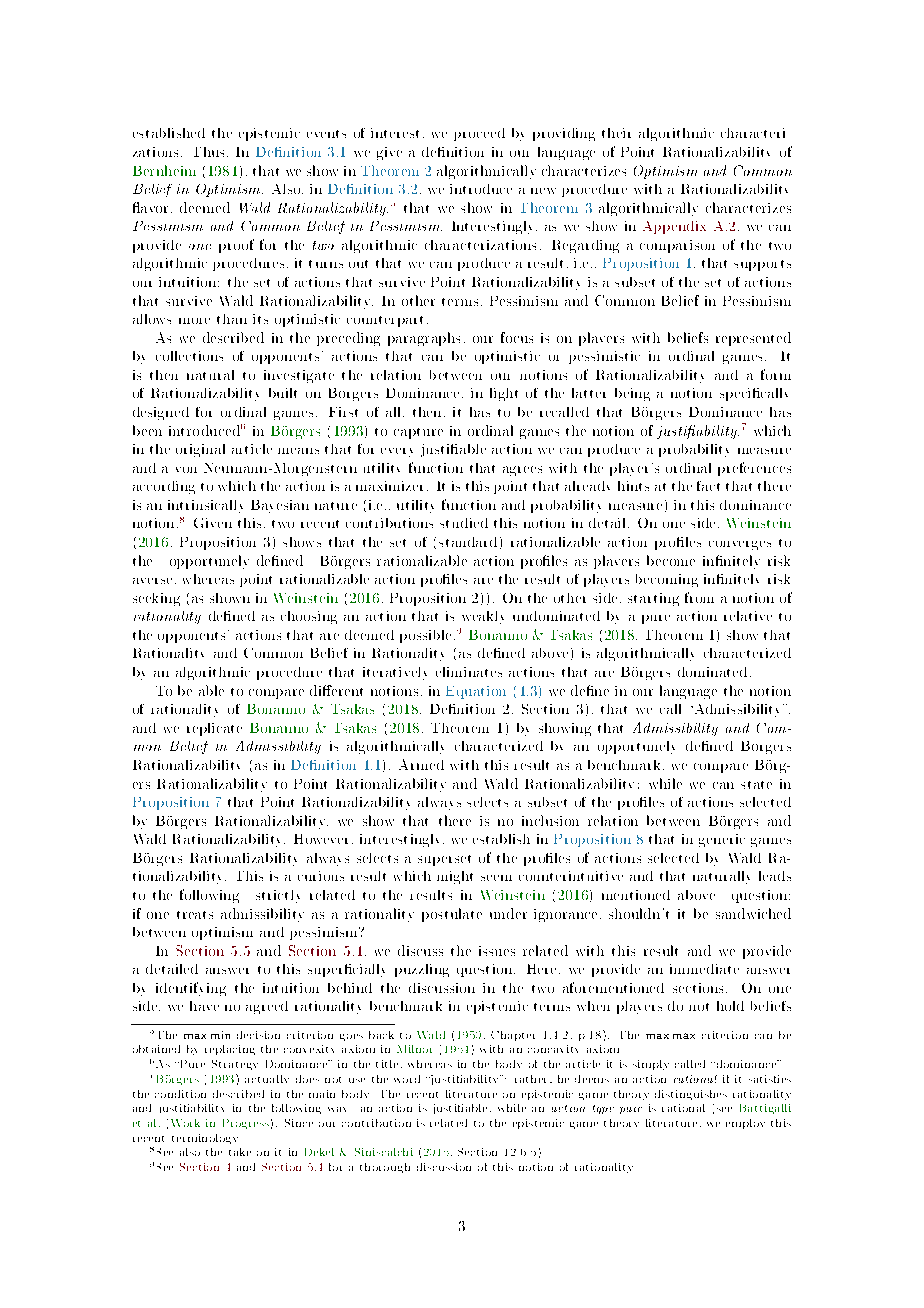 The height and width of the document is (1308, 924). I want to click on employ, so click(745, 1124).
